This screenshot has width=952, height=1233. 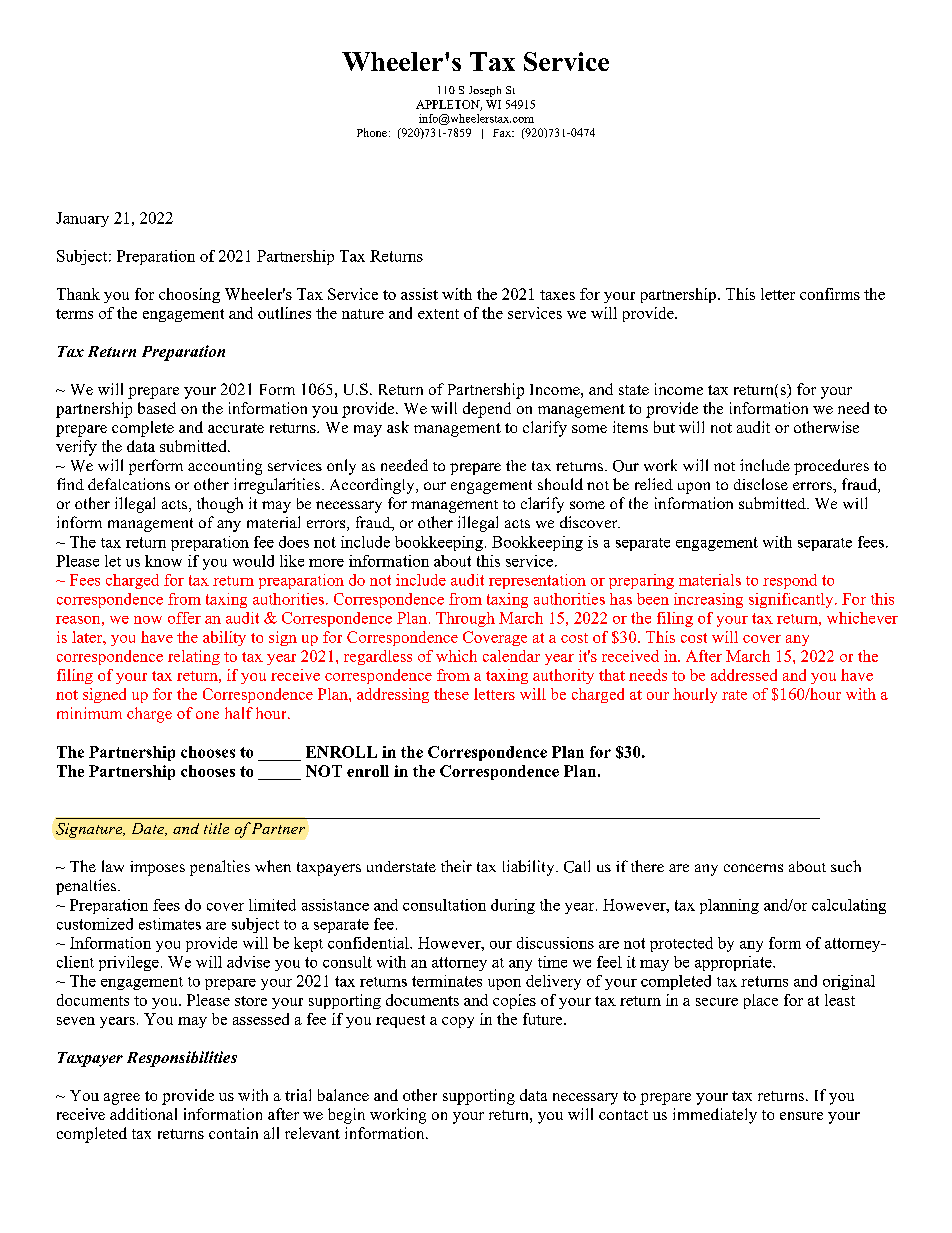 What do you see at coordinates (143, 1114) in the screenshot?
I see `additional` at bounding box center [143, 1114].
